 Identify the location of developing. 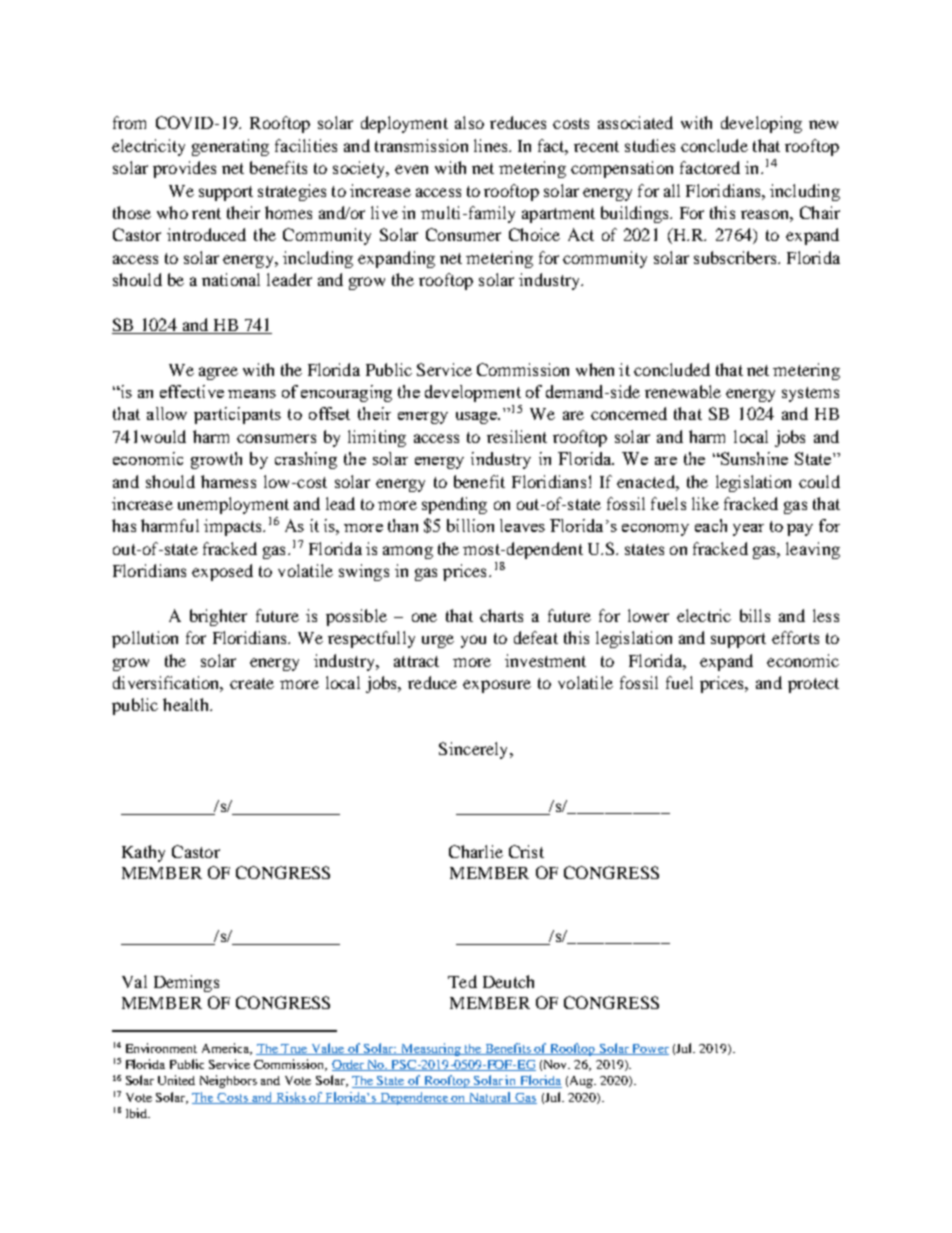
(761, 124).
